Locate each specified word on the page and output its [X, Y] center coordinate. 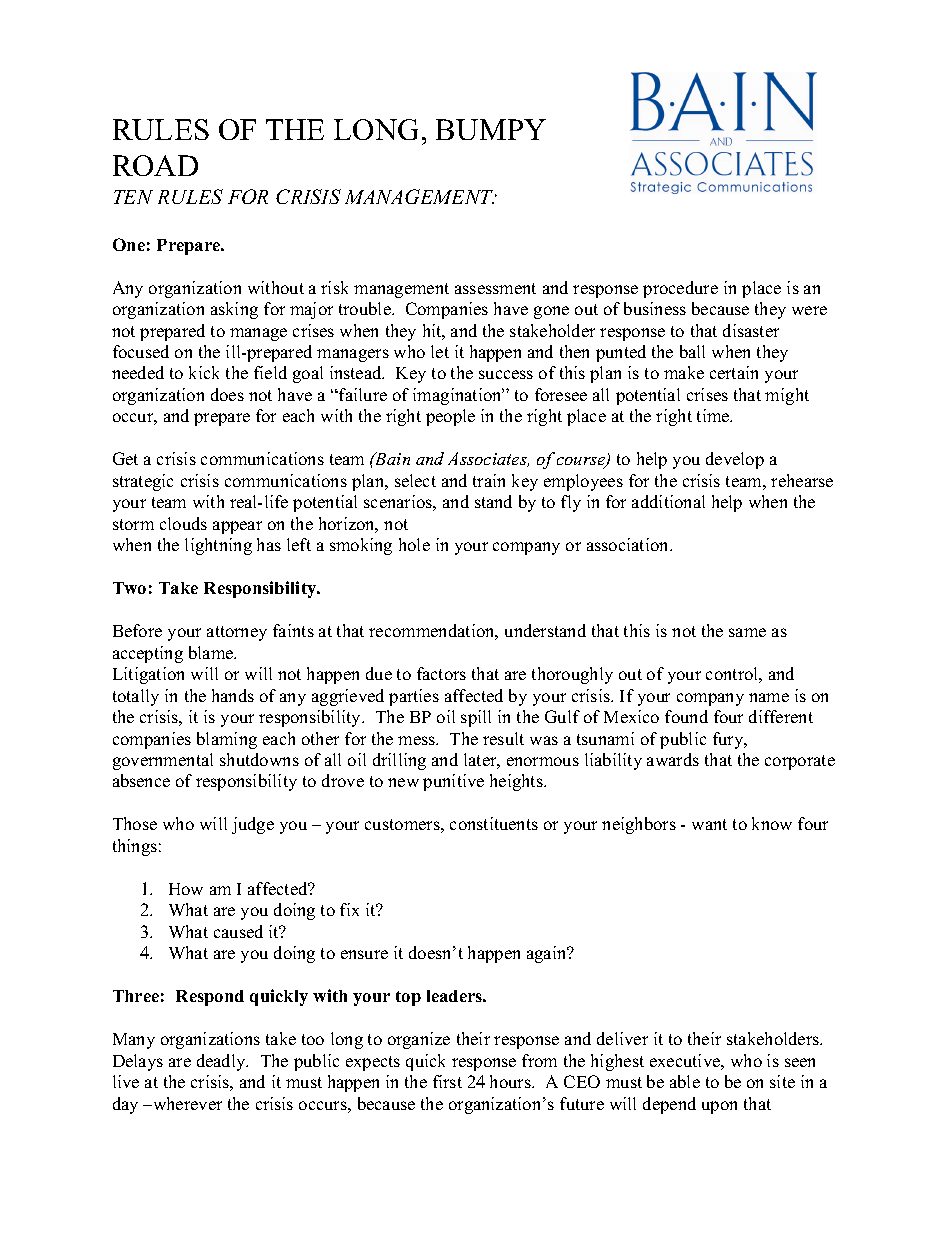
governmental [163, 761]
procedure [680, 289]
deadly [222, 1062]
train [489, 480]
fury [729, 740]
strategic [143, 482]
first [447, 1081]
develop [735, 460]
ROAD [155, 165]
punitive [453, 782]
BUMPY [491, 129]
